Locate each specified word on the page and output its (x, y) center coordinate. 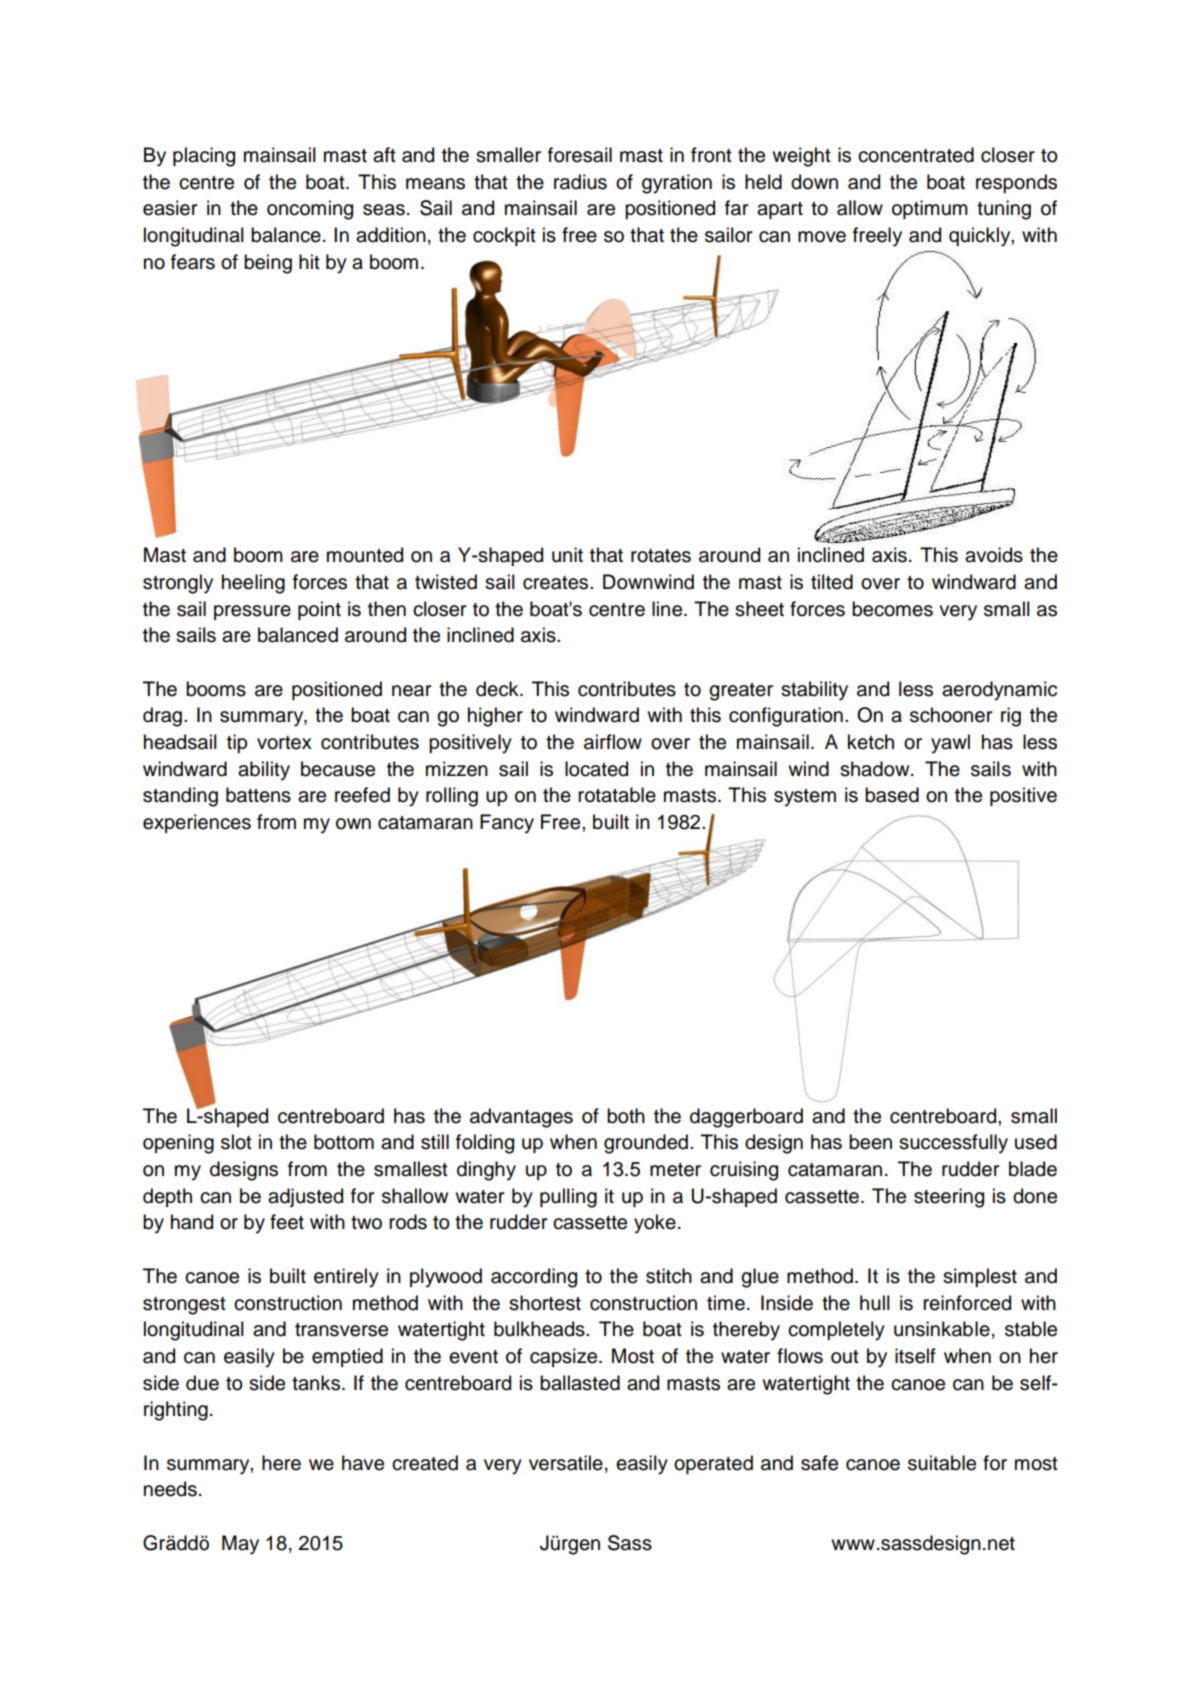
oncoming (310, 210)
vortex (284, 743)
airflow (613, 742)
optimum (930, 209)
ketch (871, 742)
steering (949, 1198)
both (626, 1116)
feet (287, 1222)
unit (567, 555)
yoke (655, 1224)
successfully (953, 1144)
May (240, 1545)
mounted (365, 555)
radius (580, 182)
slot (236, 1142)
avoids (994, 555)
